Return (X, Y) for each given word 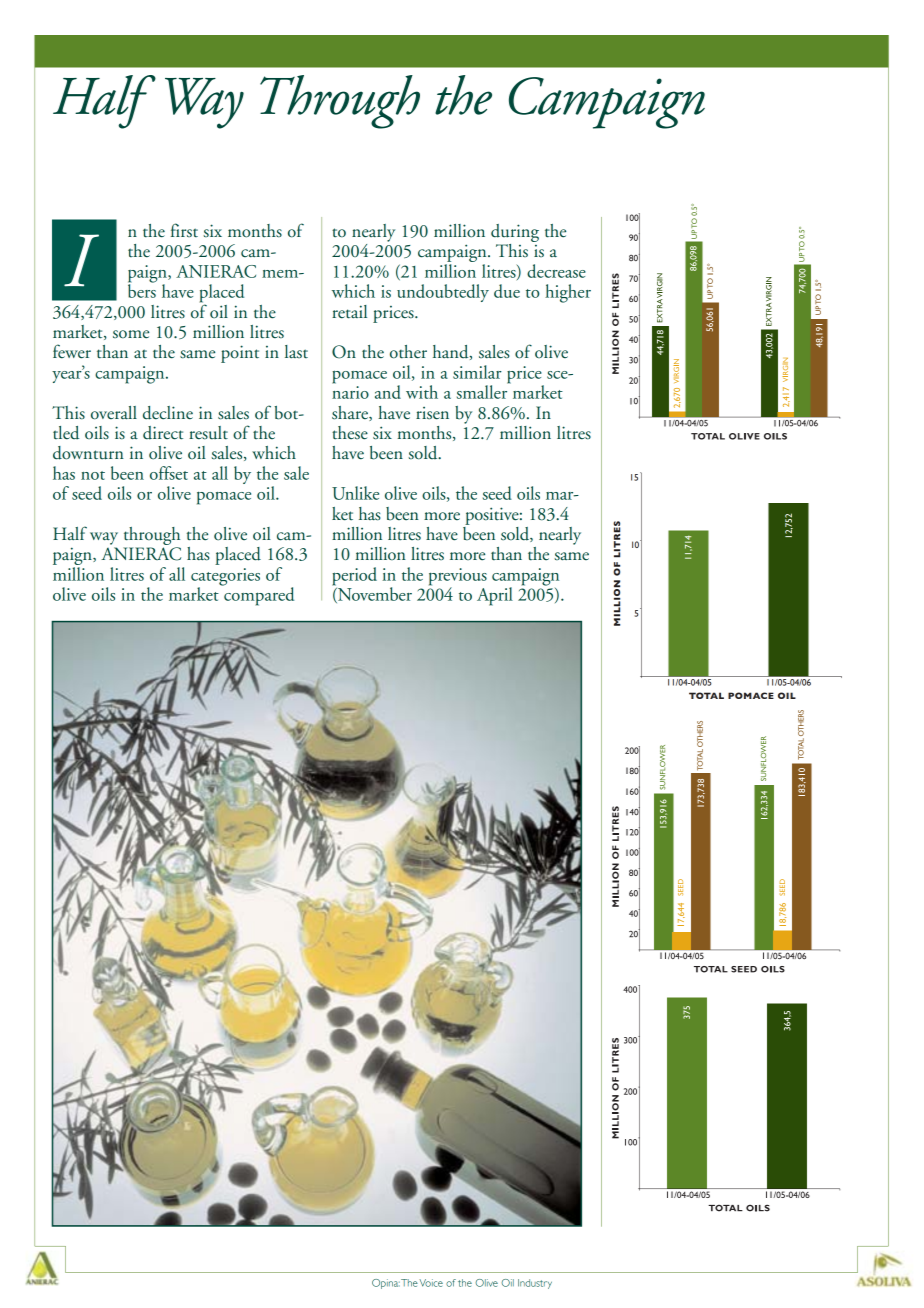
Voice (431, 1283)
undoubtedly (443, 293)
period (354, 577)
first (184, 230)
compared (258, 595)
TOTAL (706, 695)
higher (568, 293)
